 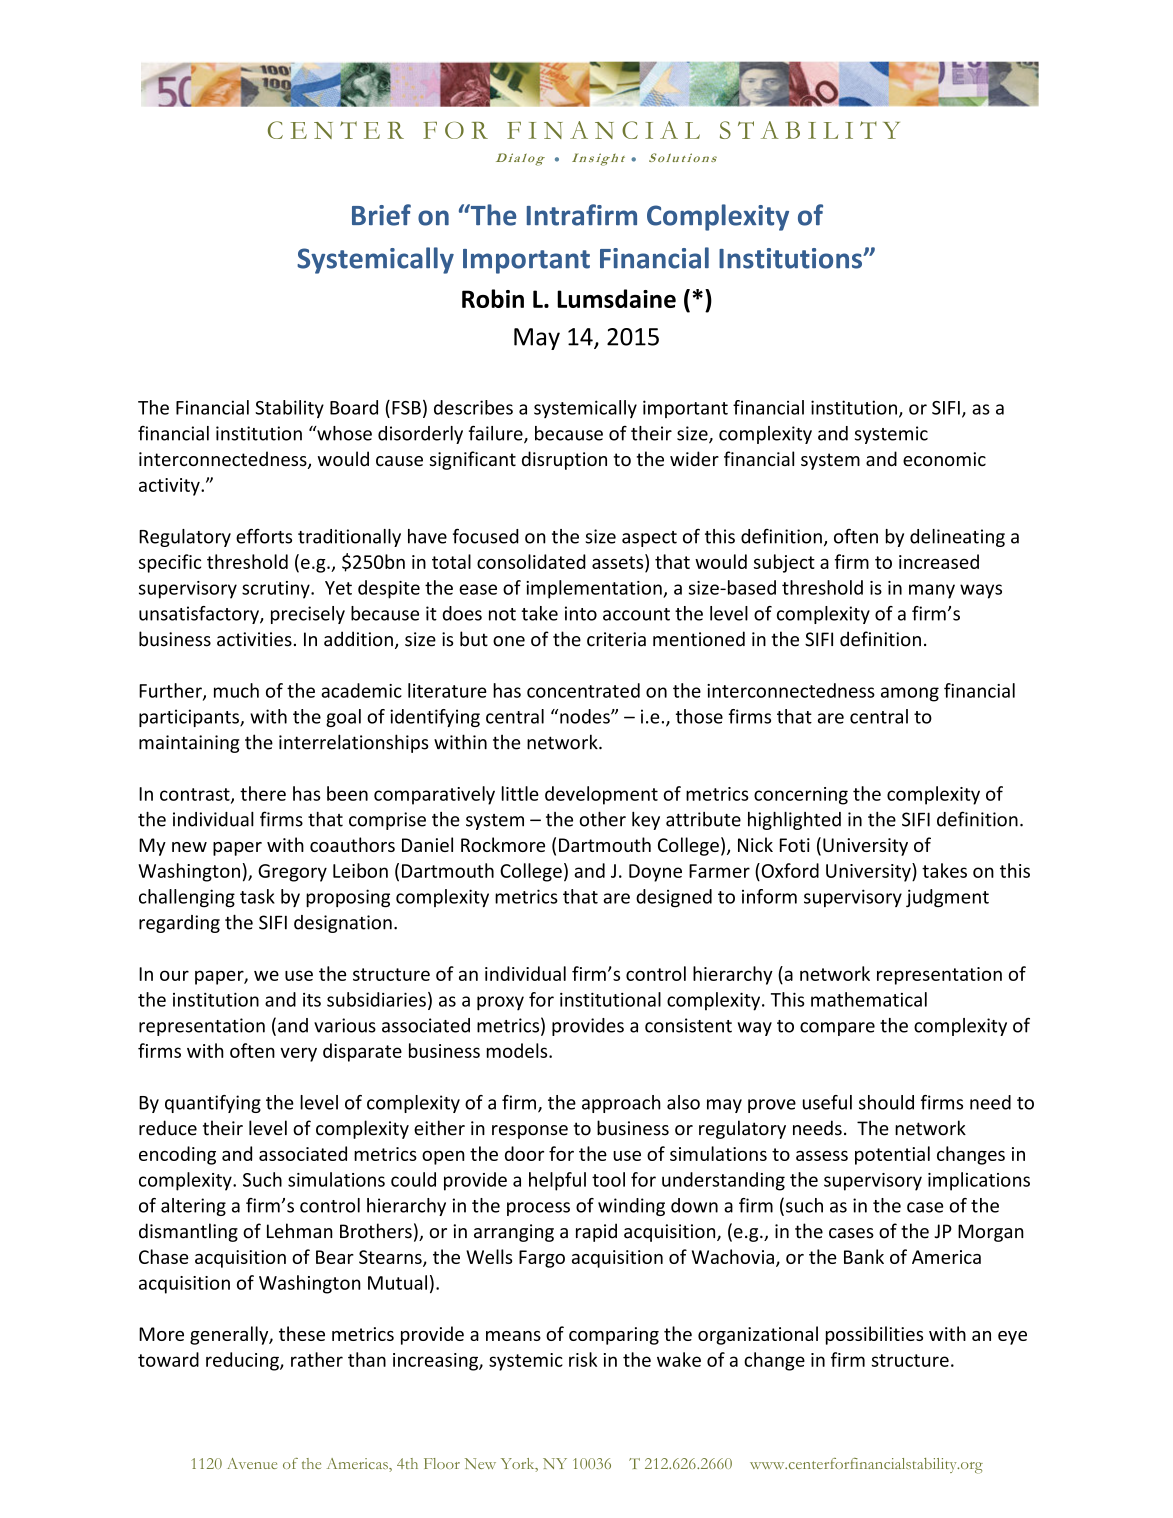 I want to click on Robin, so click(x=493, y=298).
